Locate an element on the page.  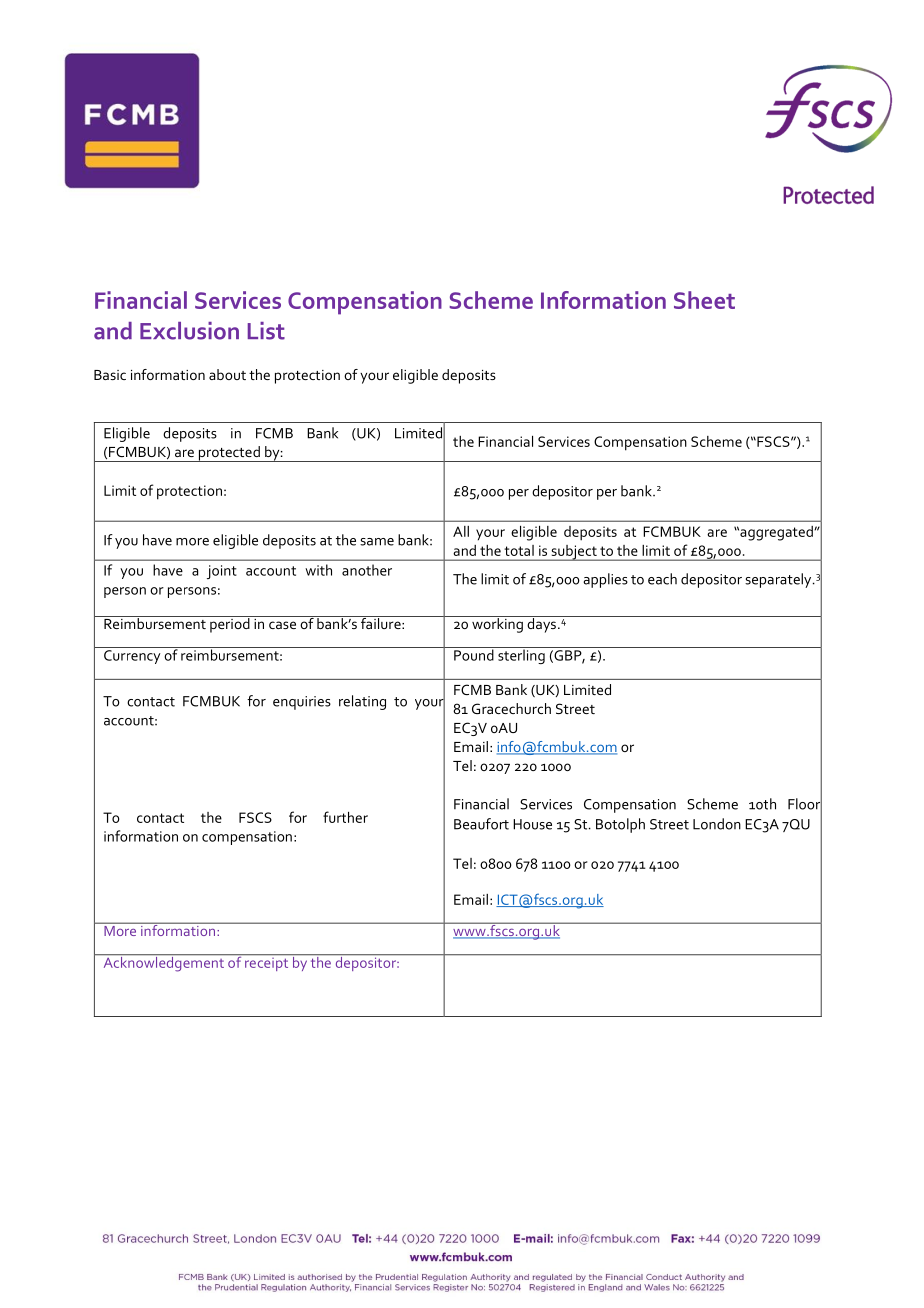
each is located at coordinates (662, 579).
